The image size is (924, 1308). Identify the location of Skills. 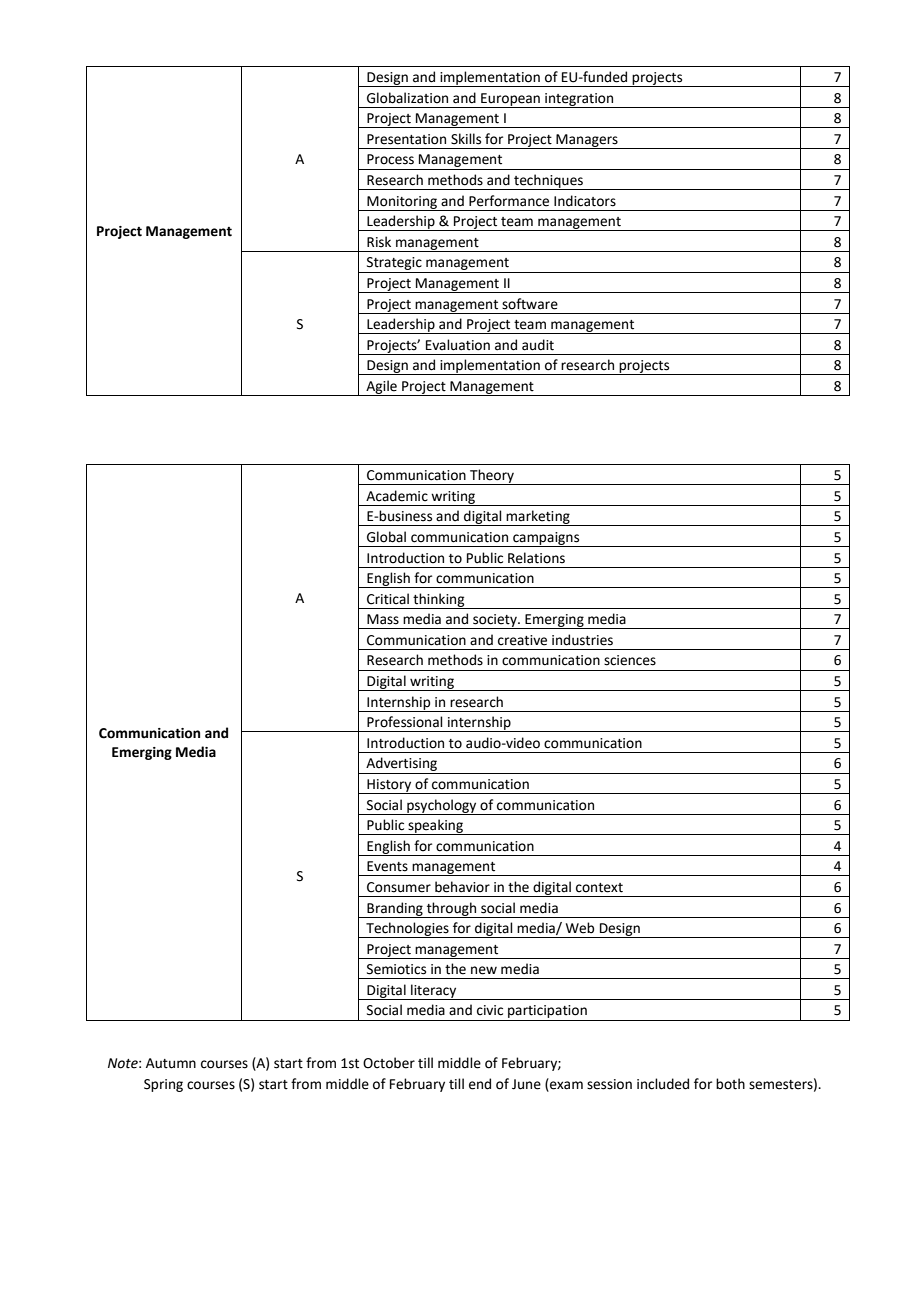
(466, 139).
